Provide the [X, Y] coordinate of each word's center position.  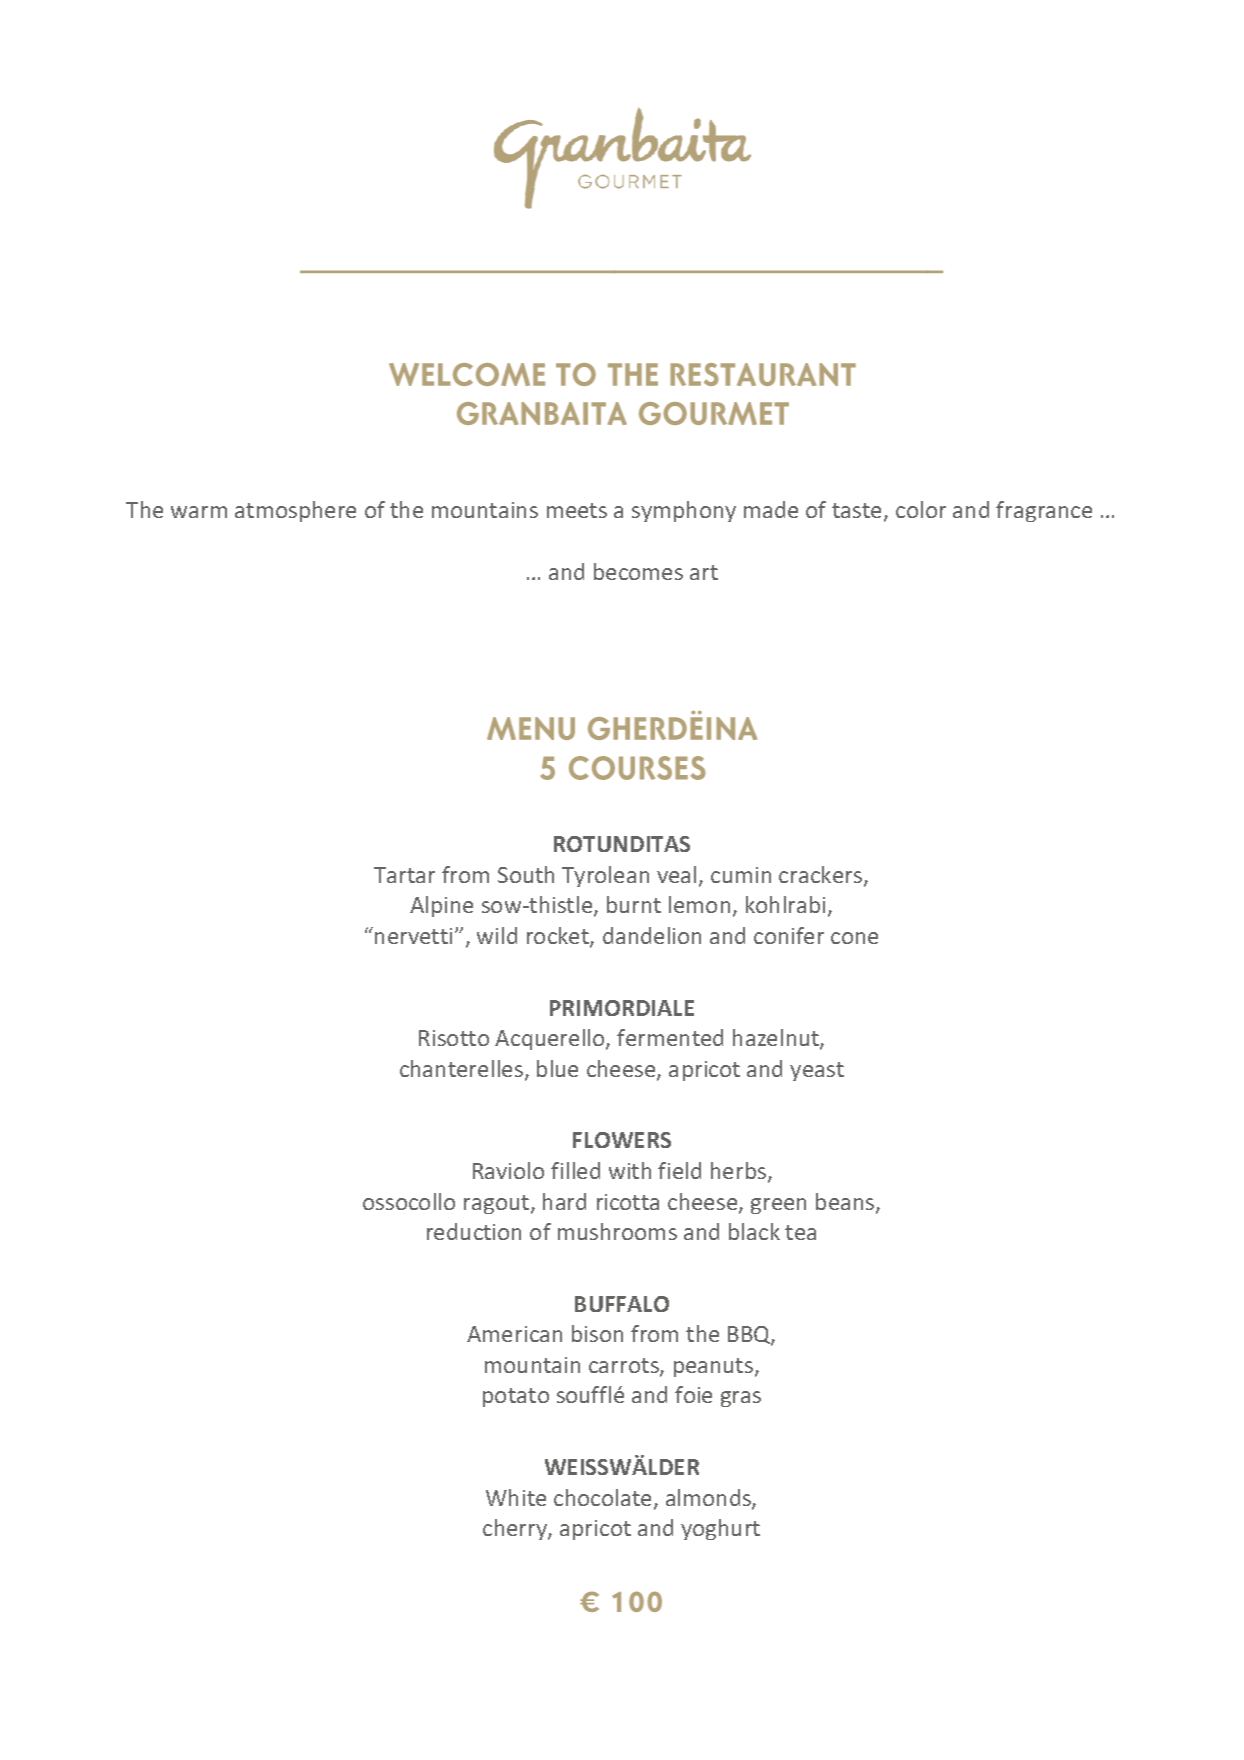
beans [846, 1203]
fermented [670, 1037]
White [516, 1497]
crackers [822, 876]
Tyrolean [605, 876]
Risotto [454, 1038]
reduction [474, 1231]
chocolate [602, 1497]
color [921, 509]
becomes [638, 571]
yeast [817, 1071]
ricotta [628, 1202]
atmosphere [295, 511]
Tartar [404, 875]
